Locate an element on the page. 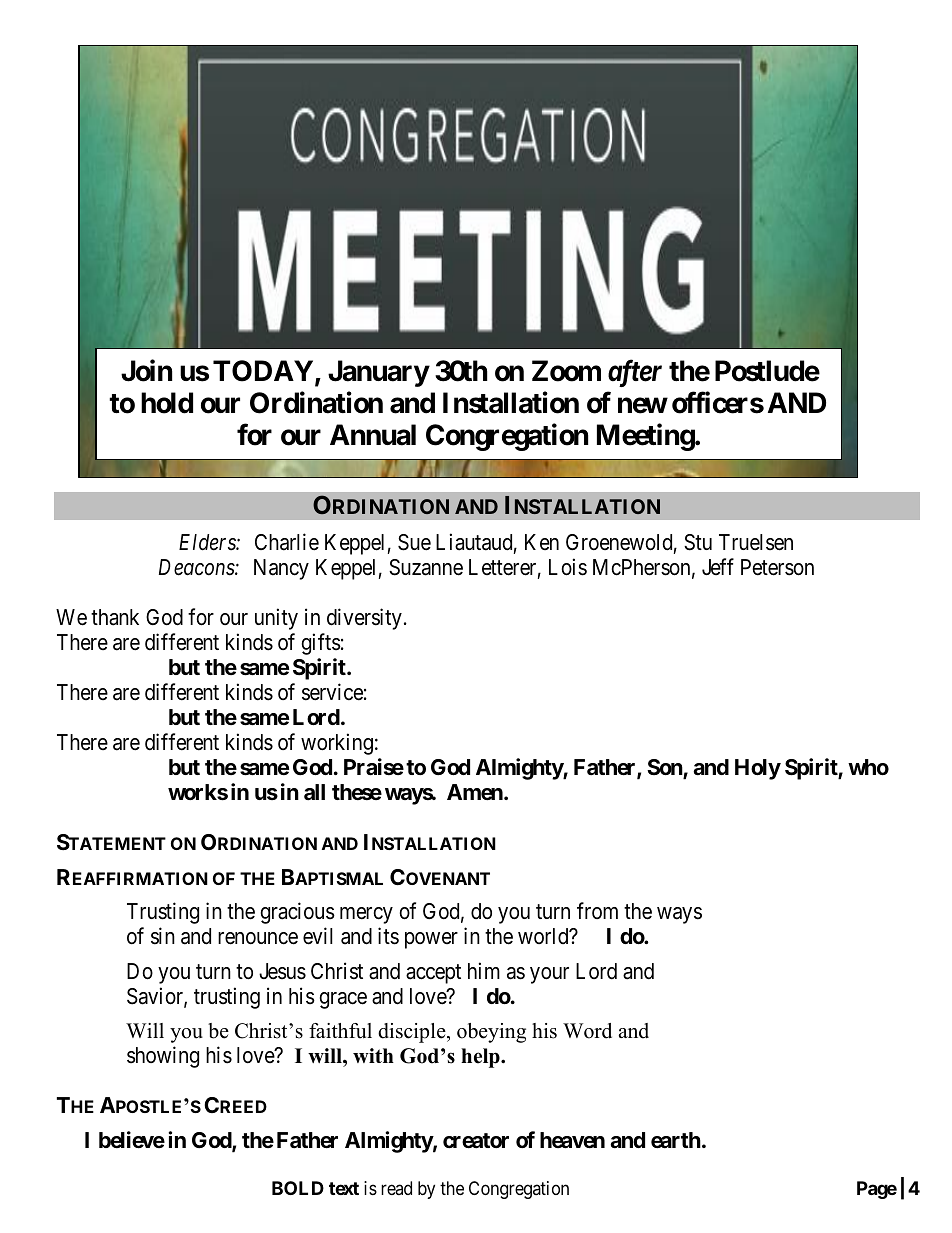 The width and height of the document is (952, 1233). Sue is located at coordinates (414, 542).
